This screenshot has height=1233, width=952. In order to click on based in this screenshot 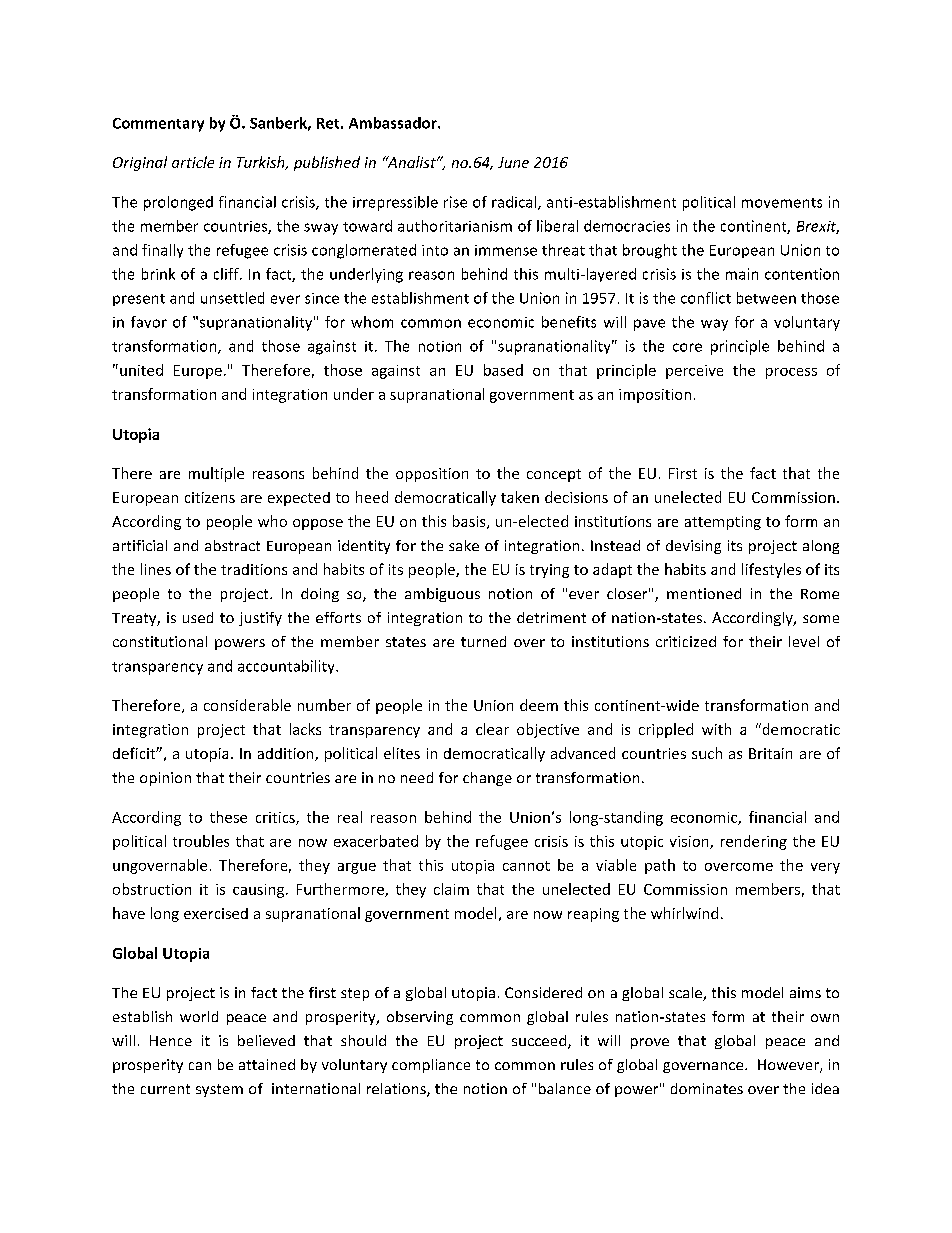, I will do `click(503, 370)`.
